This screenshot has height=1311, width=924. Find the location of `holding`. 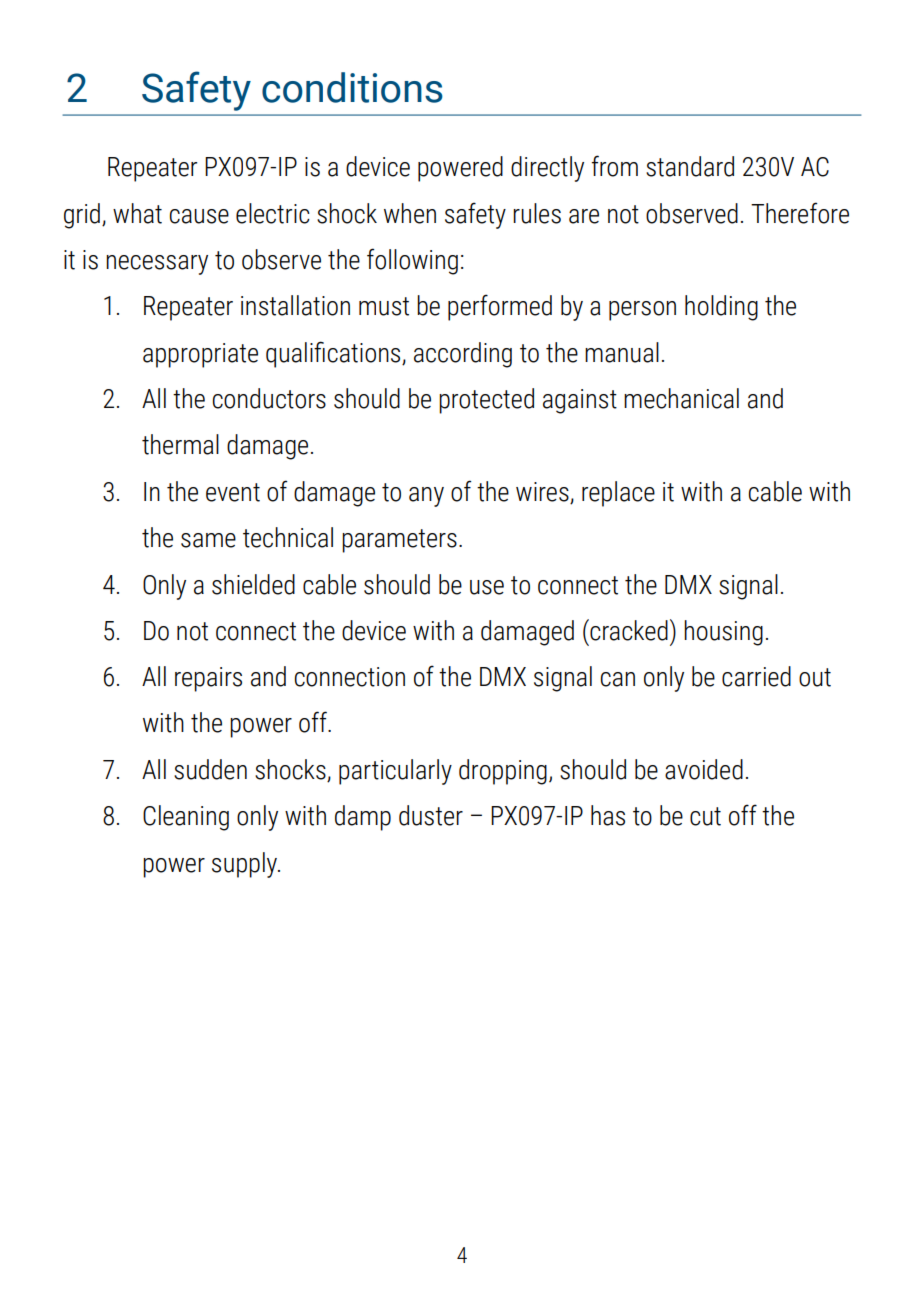

holding is located at coordinates (721, 308).
